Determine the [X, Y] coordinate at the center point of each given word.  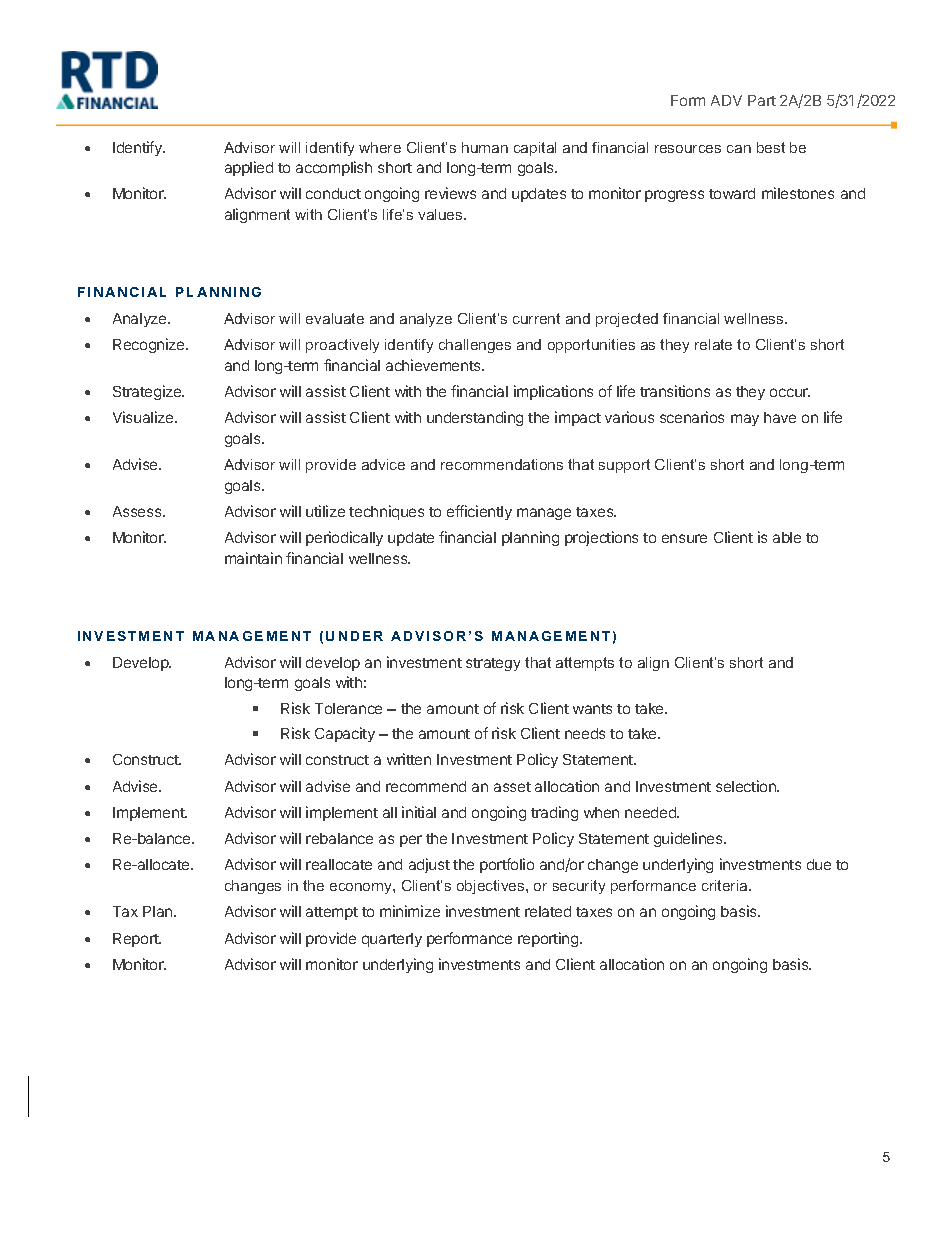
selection [747, 786]
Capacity [345, 734]
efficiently [479, 512]
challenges [475, 346]
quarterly [392, 940]
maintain [253, 558]
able [787, 537]
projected [627, 320]
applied [249, 168]
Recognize [150, 345]
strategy [493, 664]
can [739, 149]
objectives [492, 887]
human [485, 147]
